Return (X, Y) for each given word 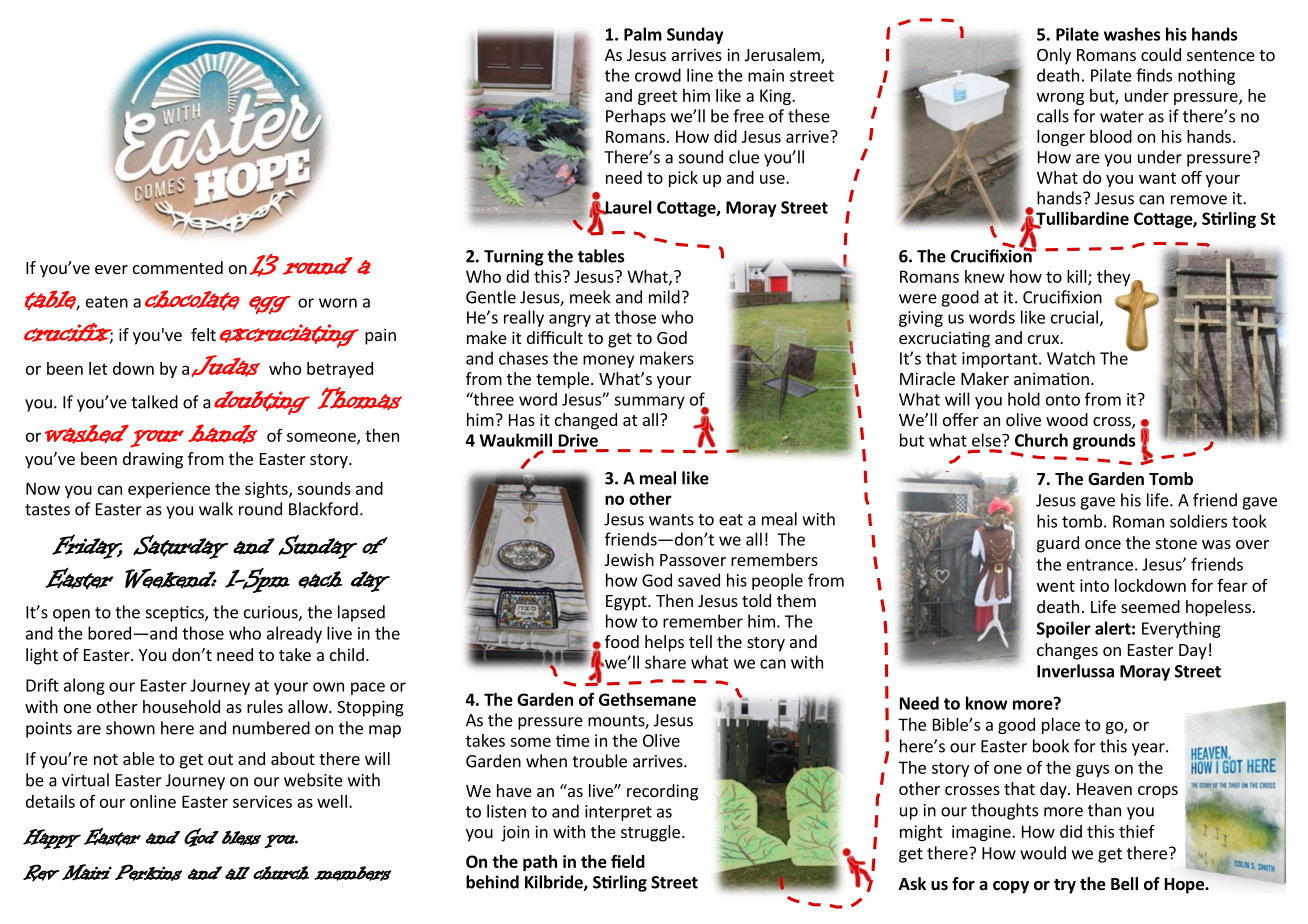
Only (1054, 56)
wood (1067, 419)
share (665, 662)
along (84, 686)
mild (664, 297)
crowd (658, 75)
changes (1067, 651)
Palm (643, 34)
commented (178, 267)
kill (1078, 277)
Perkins (148, 872)
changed (586, 421)
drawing (153, 460)
